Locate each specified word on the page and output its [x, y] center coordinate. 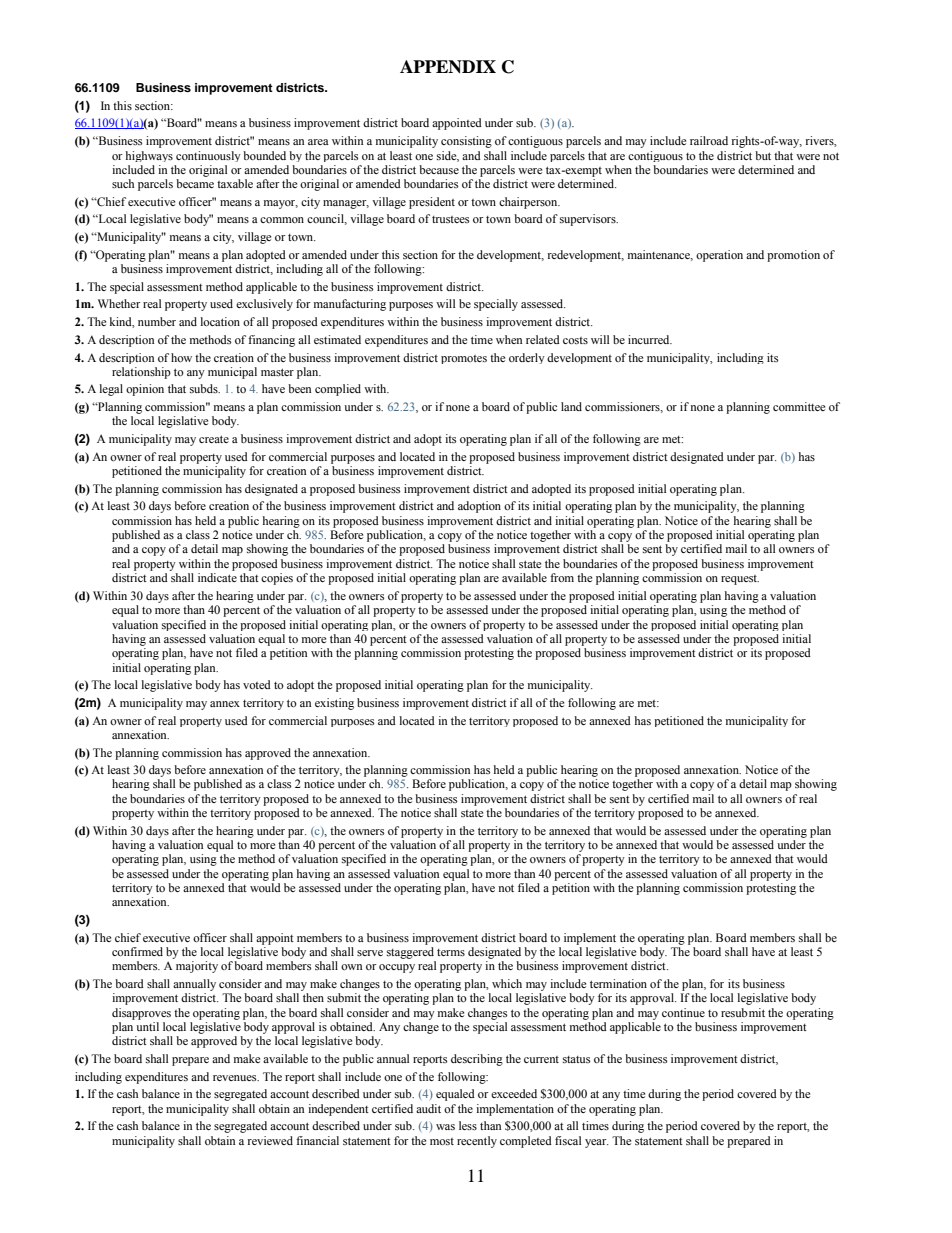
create [214, 439]
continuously [208, 156]
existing [334, 704]
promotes [464, 359]
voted [257, 684]
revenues [236, 1078]
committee [799, 406]
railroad [709, 140]
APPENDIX [448, 67]
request [740, 580]
